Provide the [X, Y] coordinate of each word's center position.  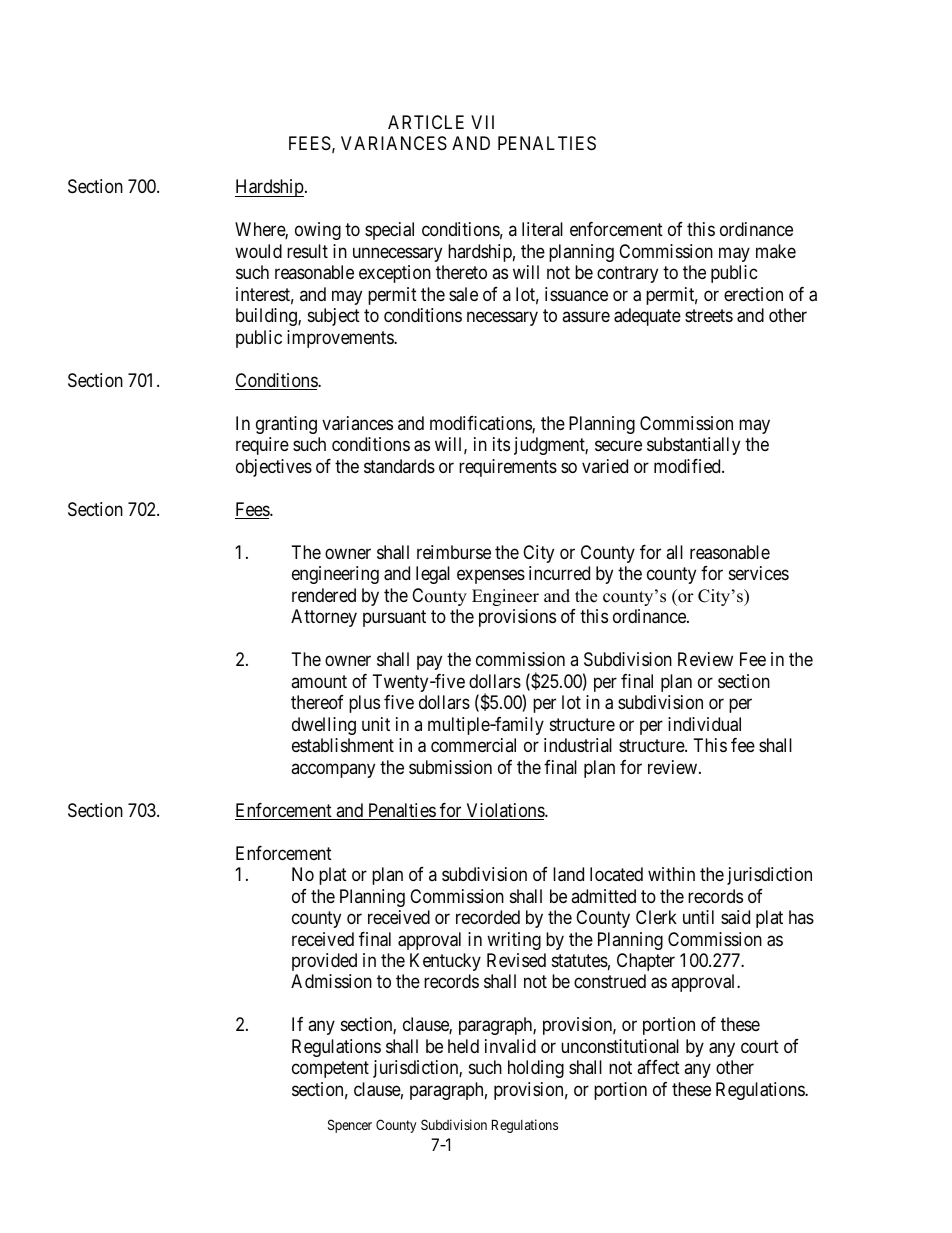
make [776, 251]
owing [318, 231]
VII [482, 122]
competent [330, 1070]
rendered [324, 595]
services [759, 573]
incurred [559, 573]
